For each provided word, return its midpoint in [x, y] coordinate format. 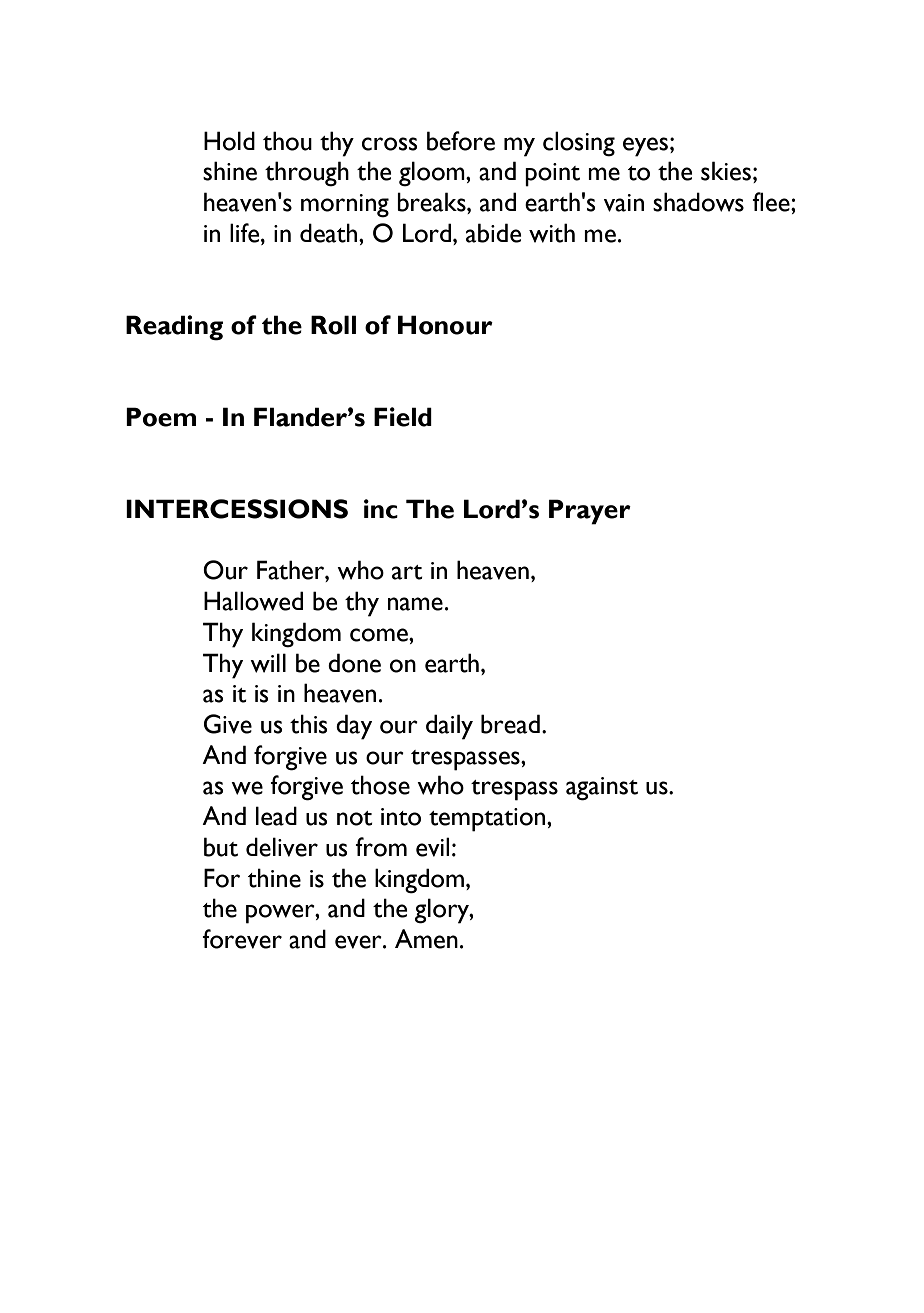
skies [726, 171]
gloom [433, 174]
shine [230, 171]
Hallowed [253, 601]
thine [274, 878]
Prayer [590, 512]
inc [381, 509]
